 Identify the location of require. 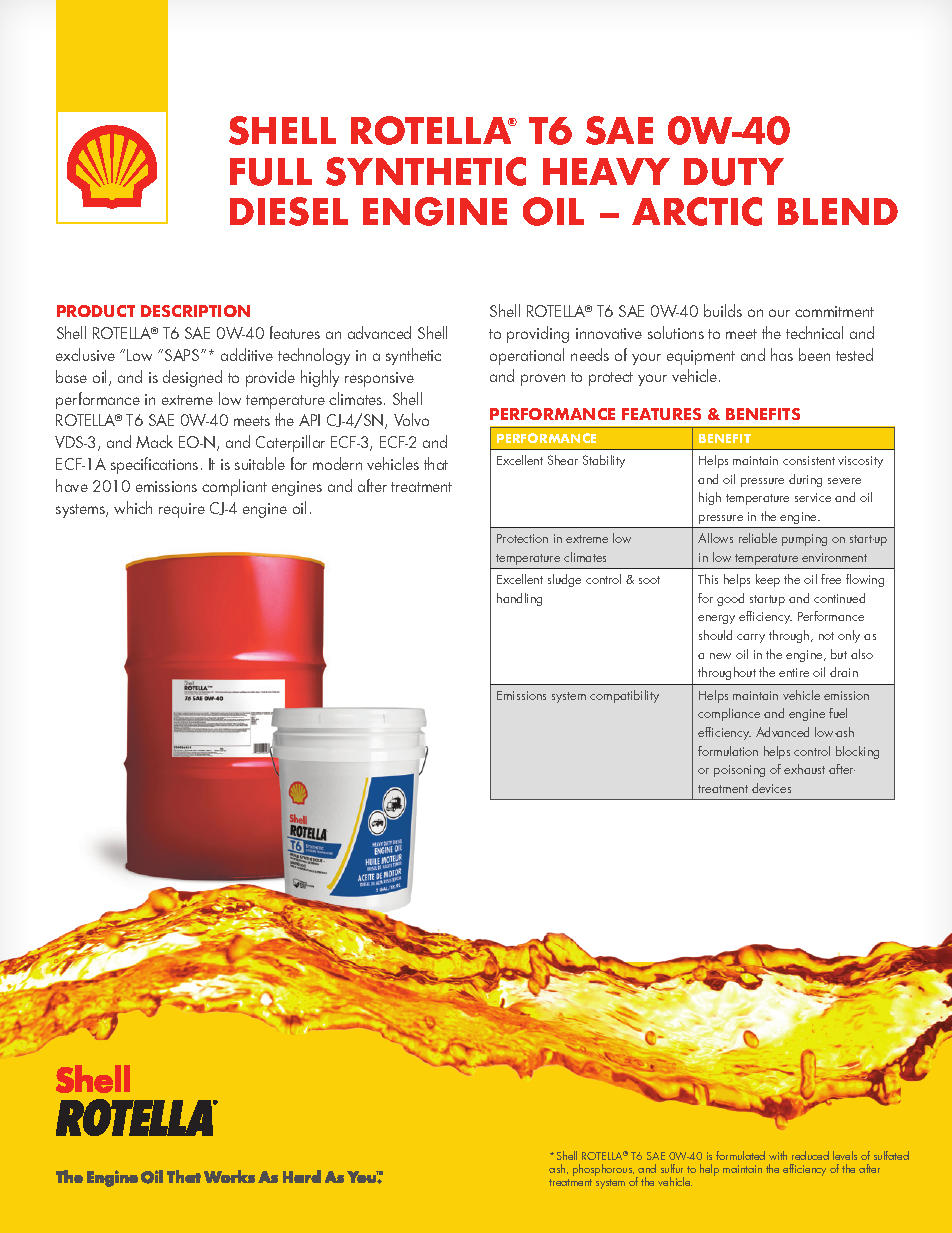
(182, 510).
